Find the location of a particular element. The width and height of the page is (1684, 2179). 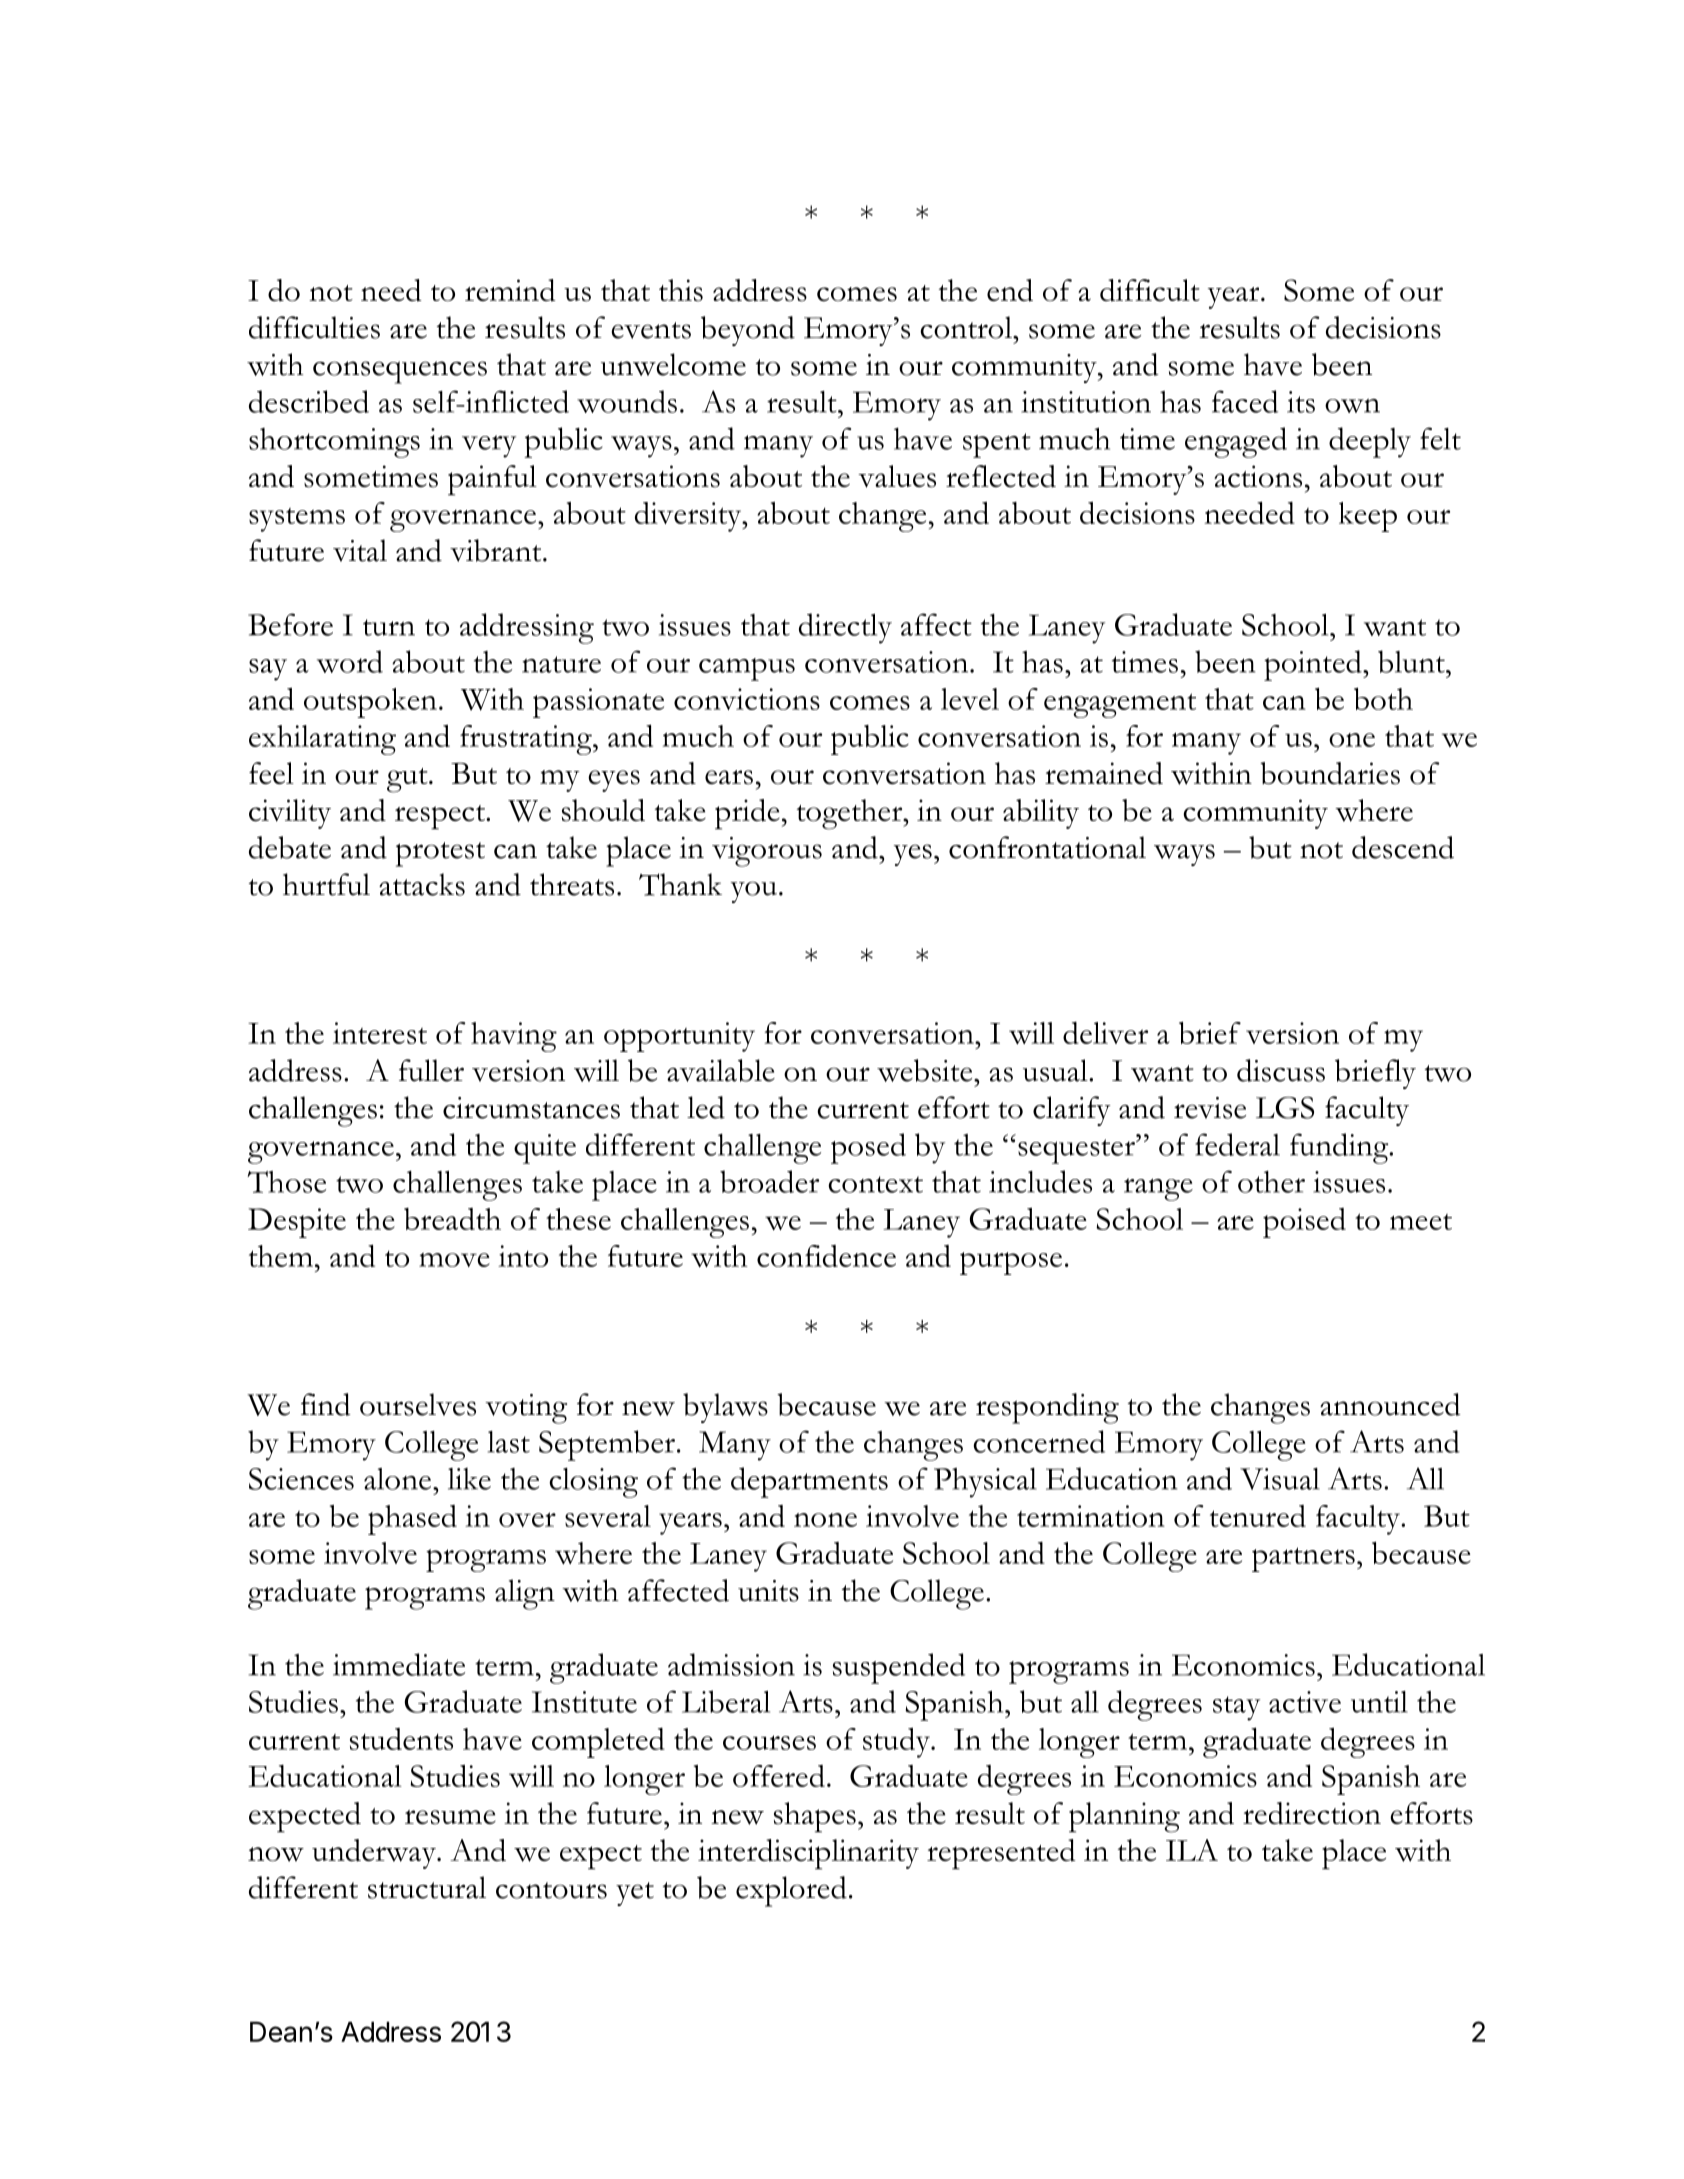

beyond is located at coordinates (748, 331).
